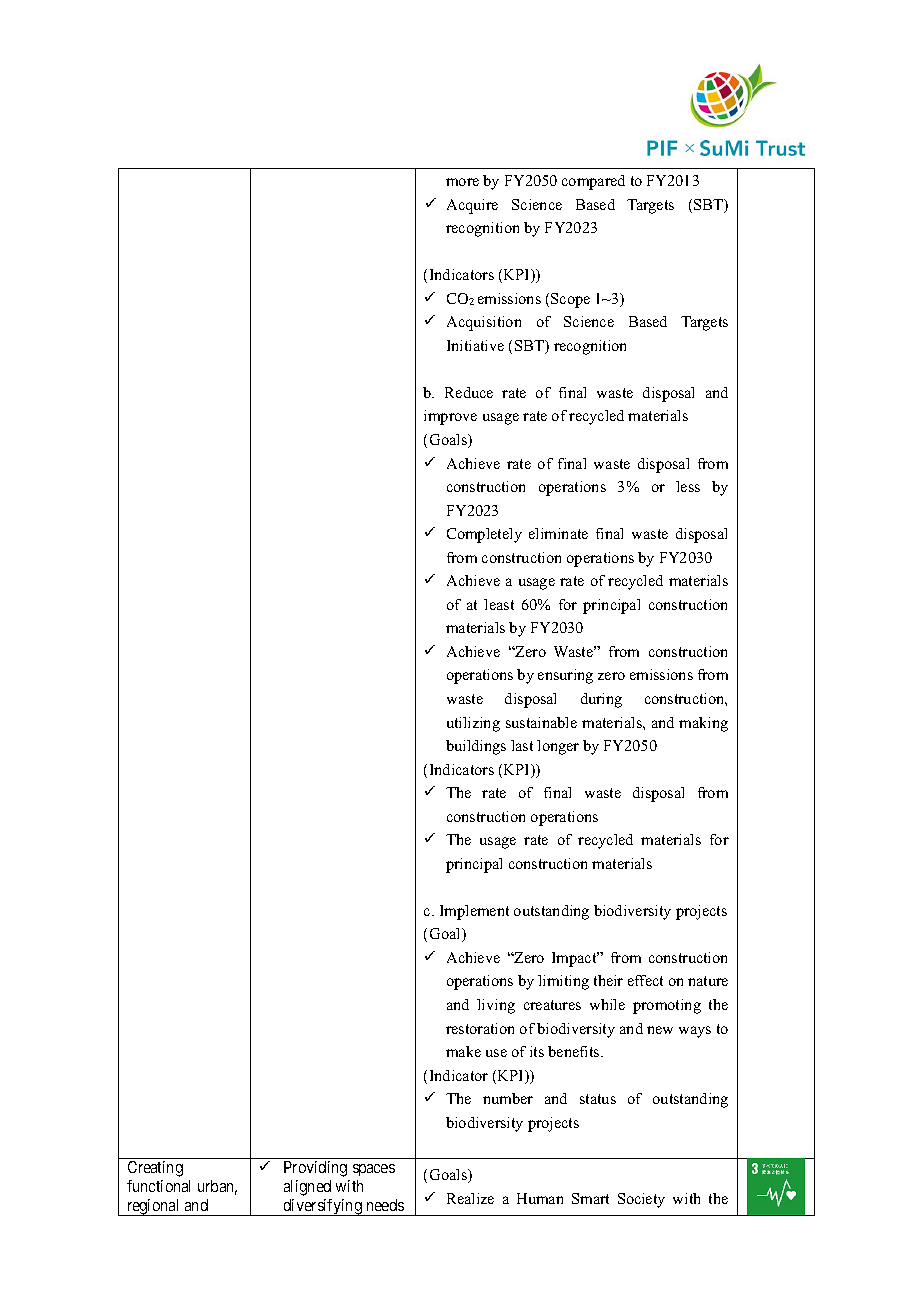  Describe the element at coordinates (688, 486) in the document. I see `less` at that location.
